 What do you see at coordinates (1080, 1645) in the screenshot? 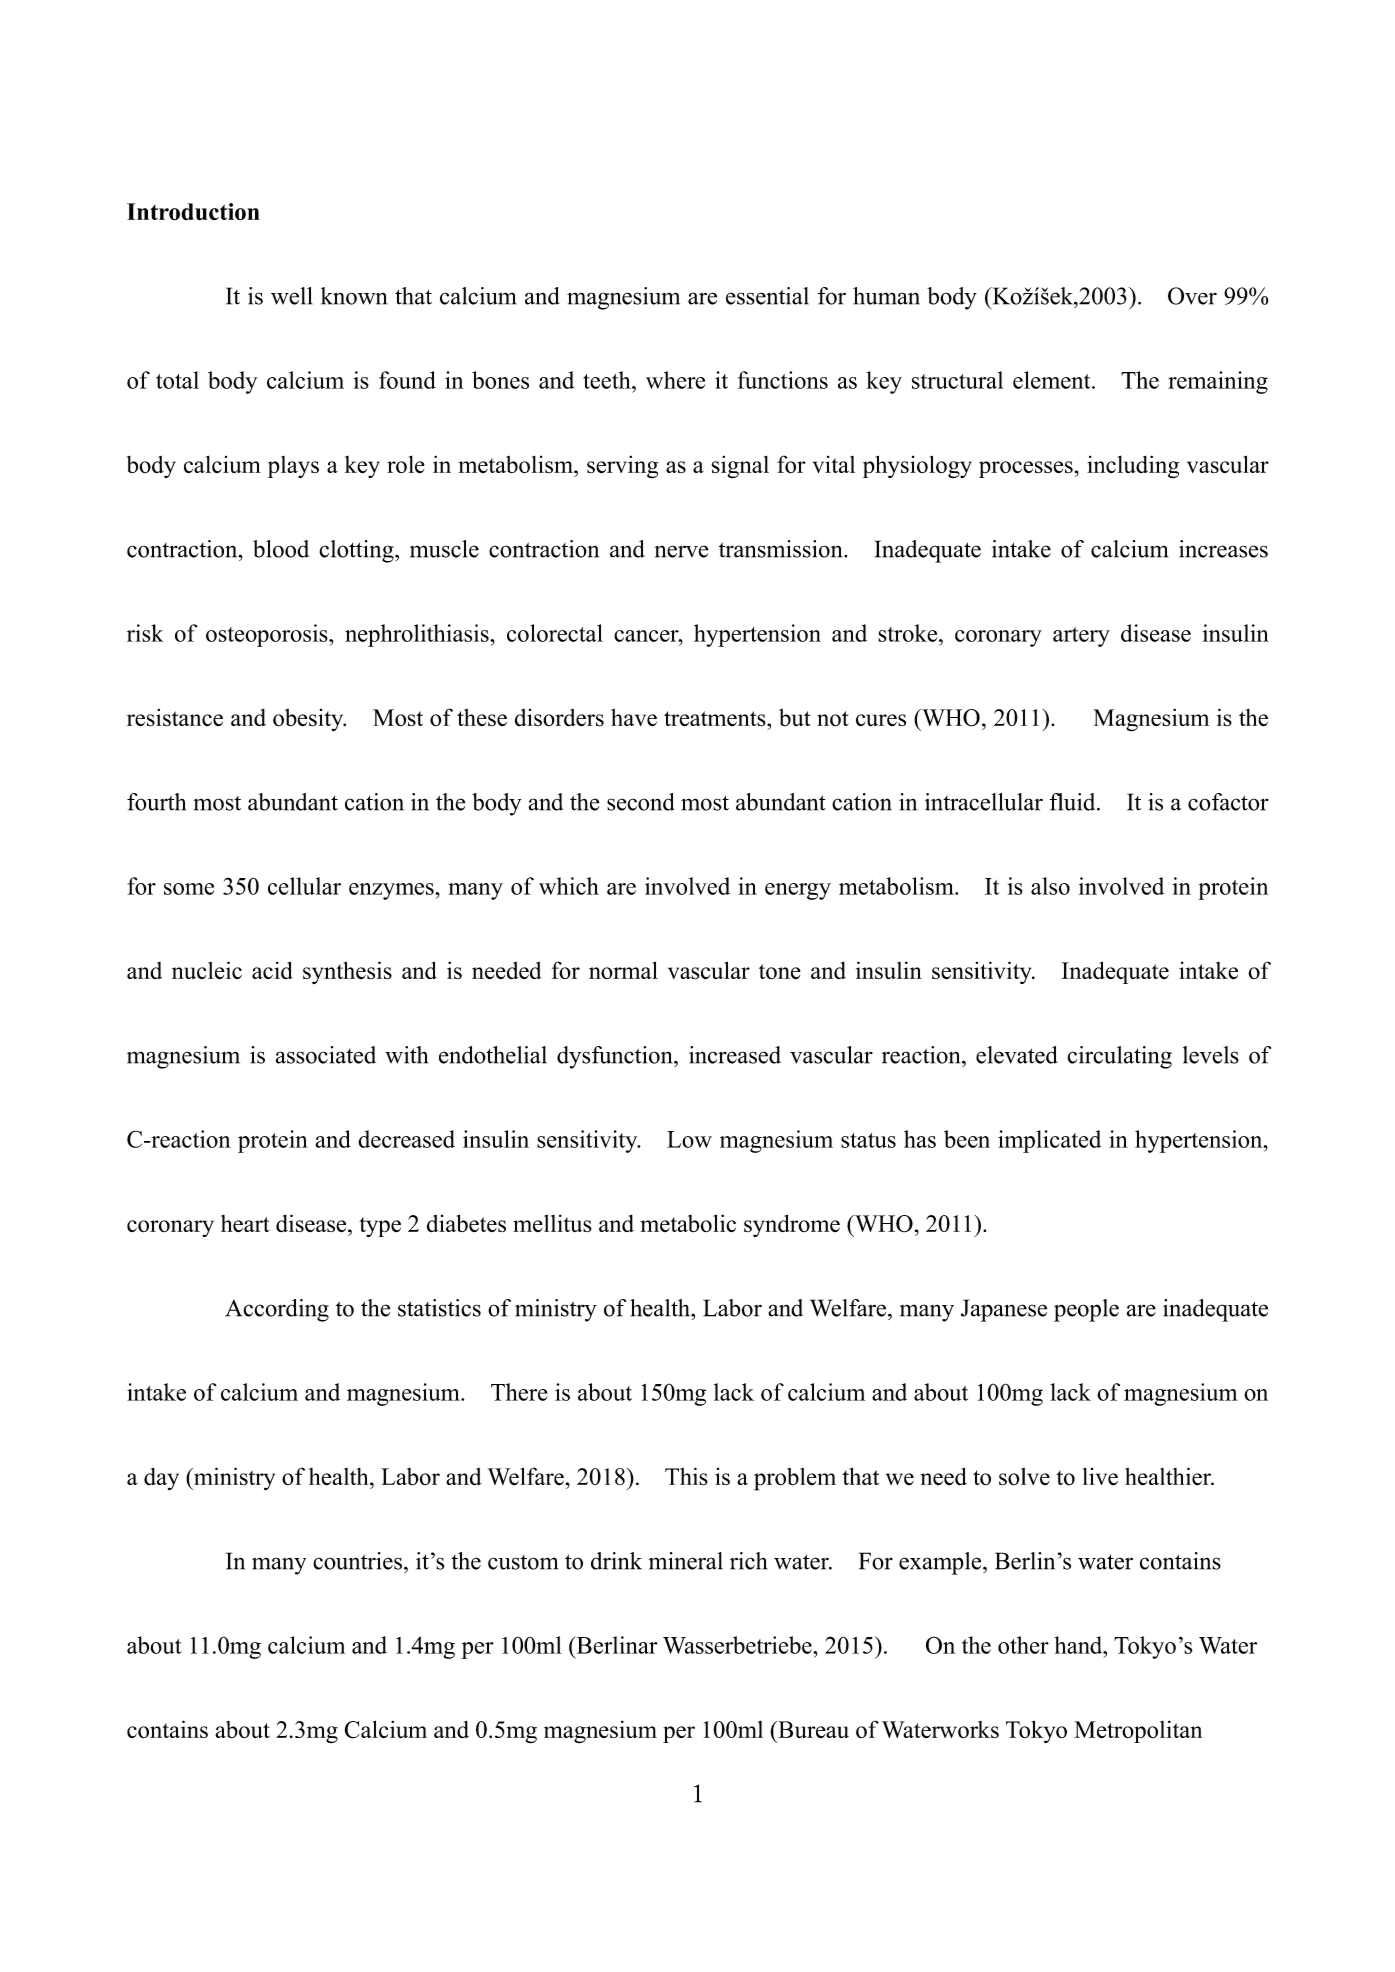
I see `hand` at bounding box center [1080, 1645].
